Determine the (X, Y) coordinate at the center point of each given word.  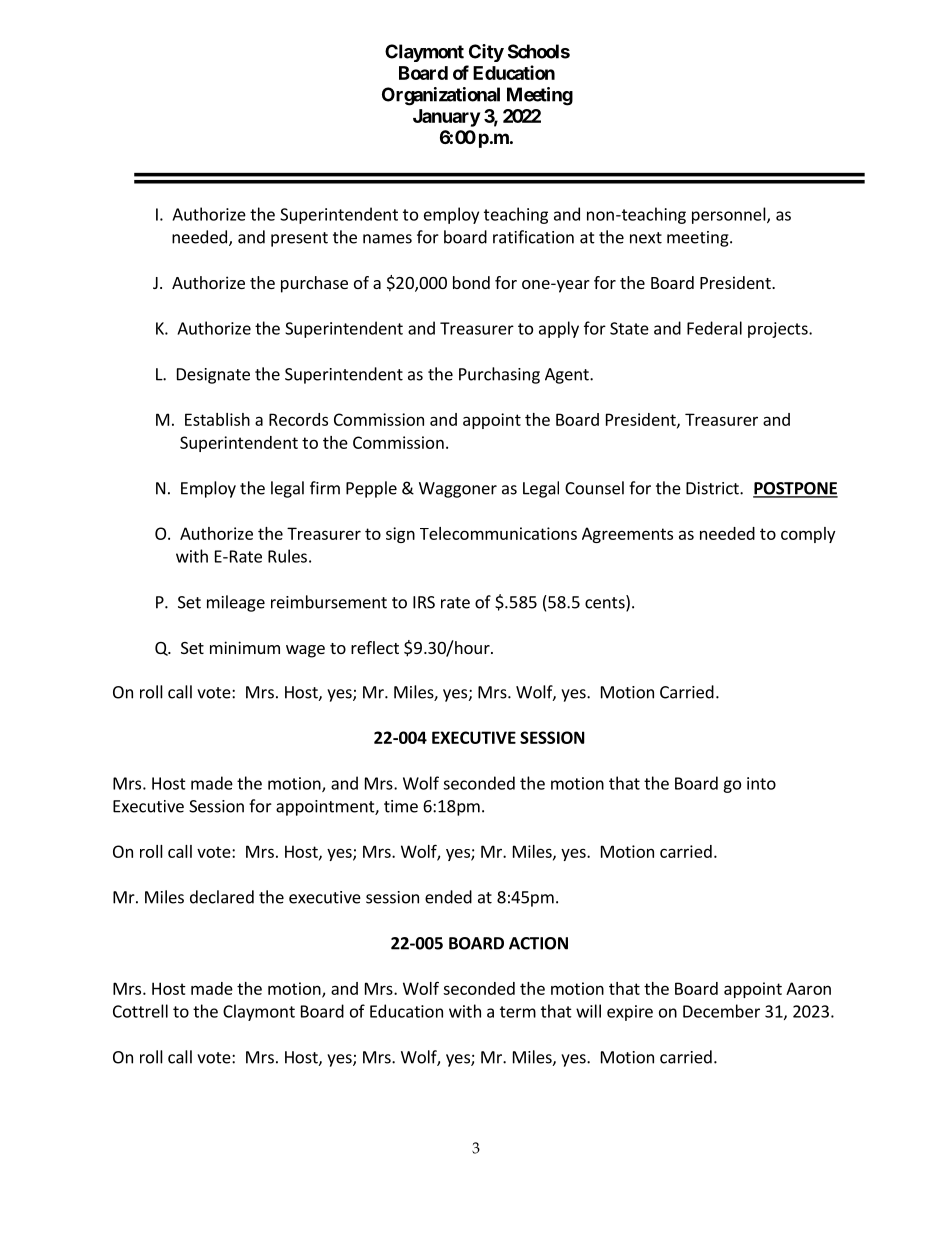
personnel (730, 215)
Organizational (441, 96)
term (518, 1012)
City (486, 53)
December (721, 1011)
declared (222, 897)
